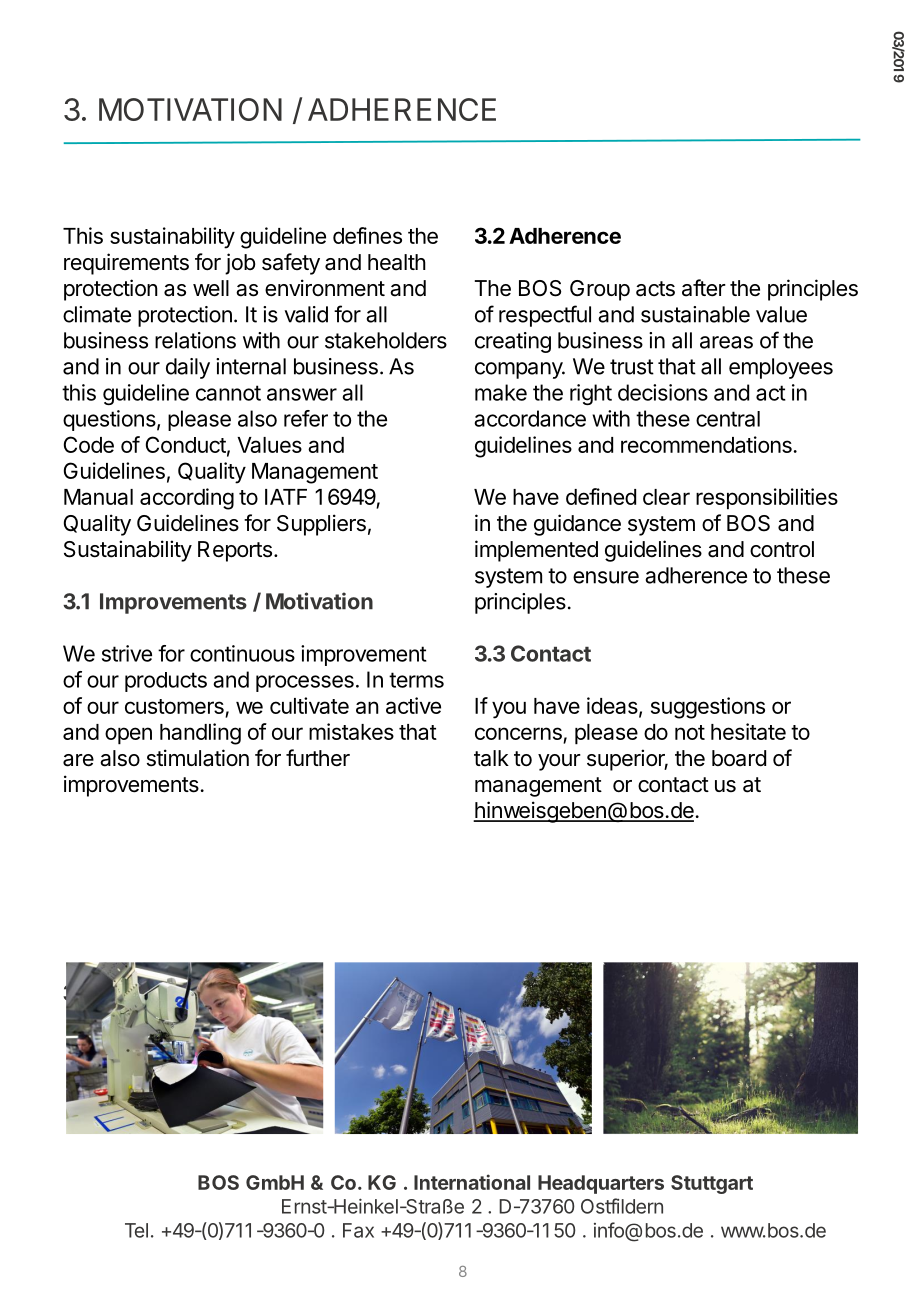 The height and width of the screenshot is (1308, 924). I want to click on Reports, so click(235, 551).
